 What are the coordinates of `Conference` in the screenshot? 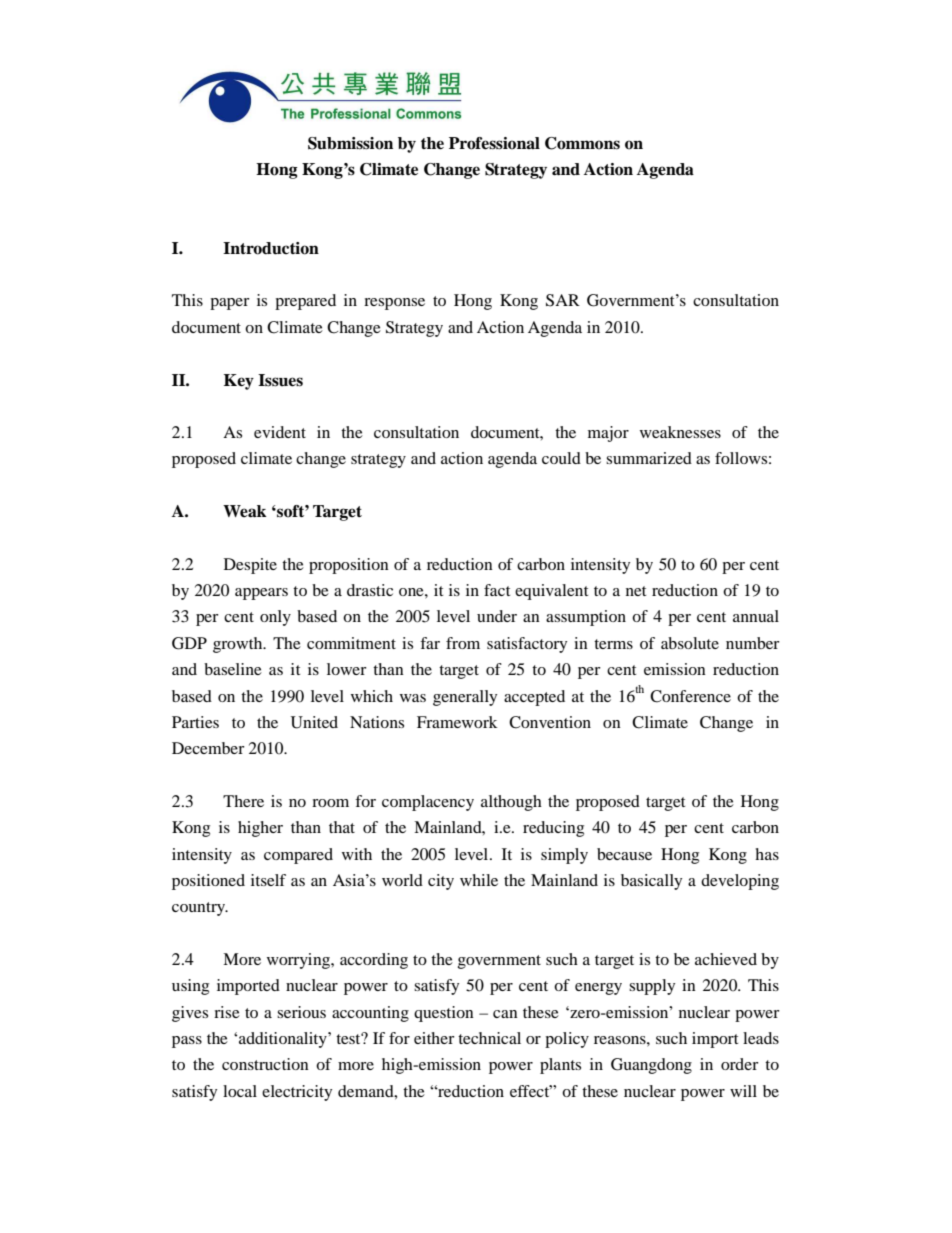 It's located at (690, 696).
